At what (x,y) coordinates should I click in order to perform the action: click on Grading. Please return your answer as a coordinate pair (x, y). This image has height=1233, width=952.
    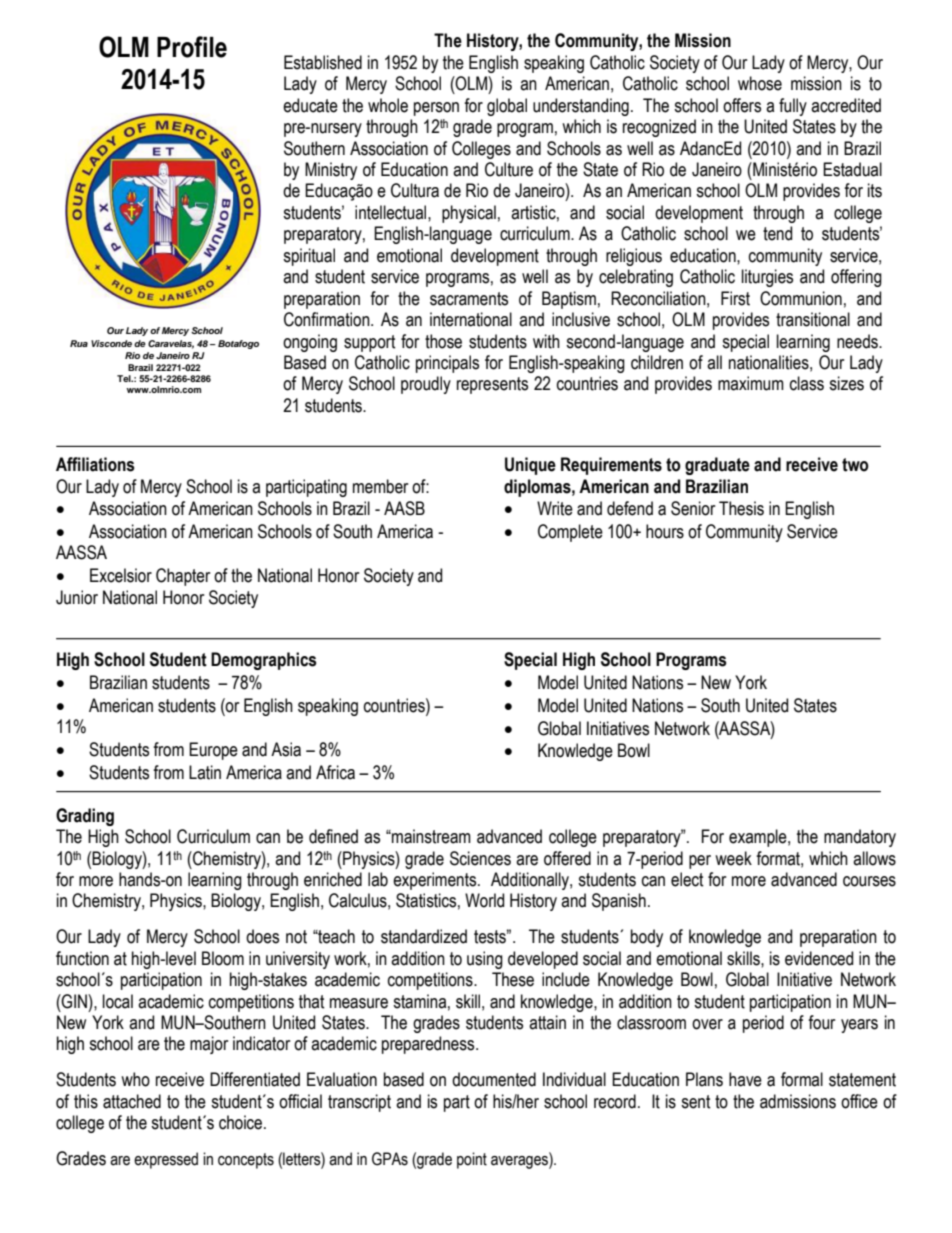
    Looking at the image, I should click on (85, 817).
